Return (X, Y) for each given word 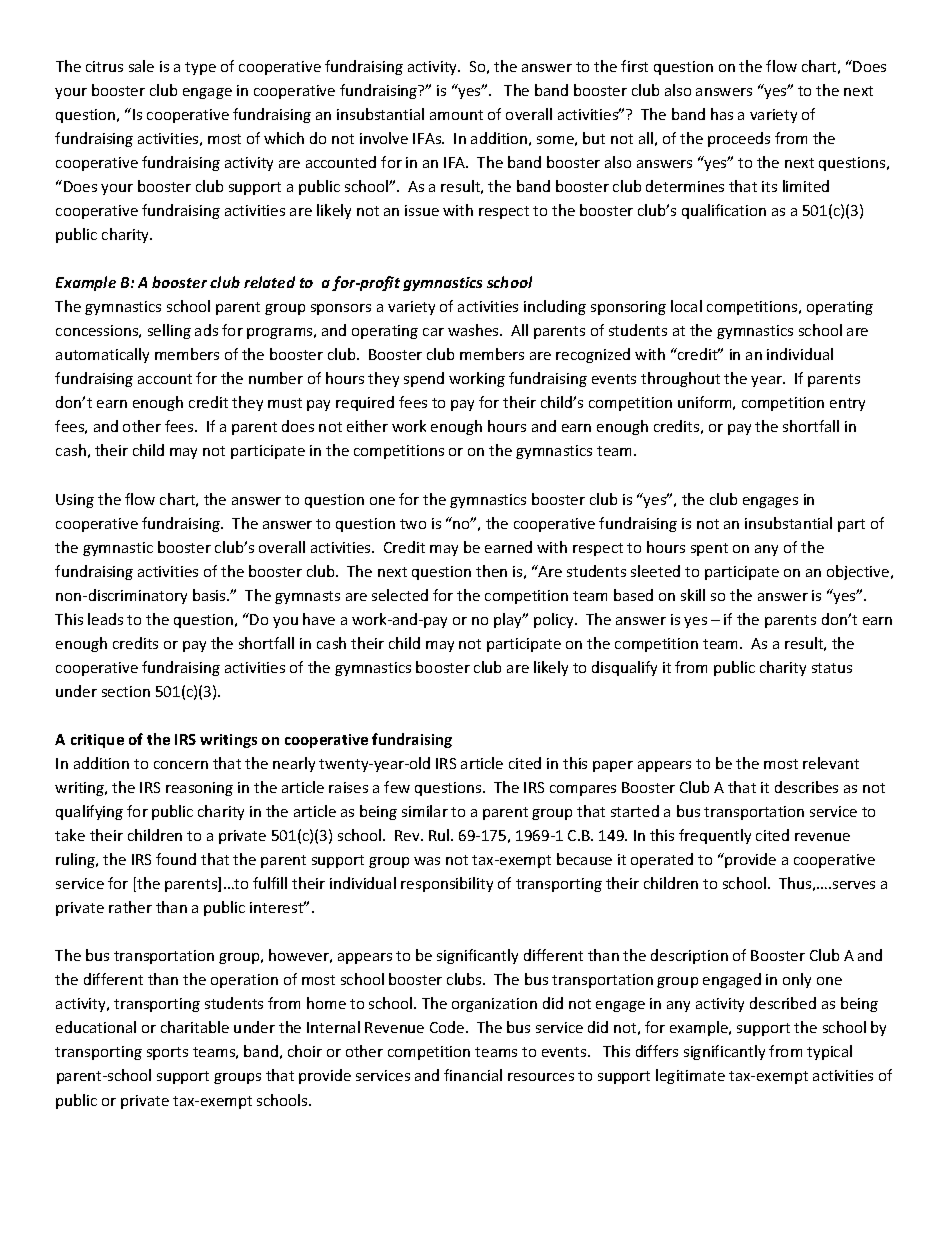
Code (448, 1027)
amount (456, 115)
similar (425, 811)
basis (210, 595)
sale (141, 66)
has (722, 114)
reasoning (199, 789)
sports (167, 1053)
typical (829, 1052)
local (686, 306)
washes (474, 330)
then (491, 571)
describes (806, 787)
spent (709, 549)
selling (169, 331)
